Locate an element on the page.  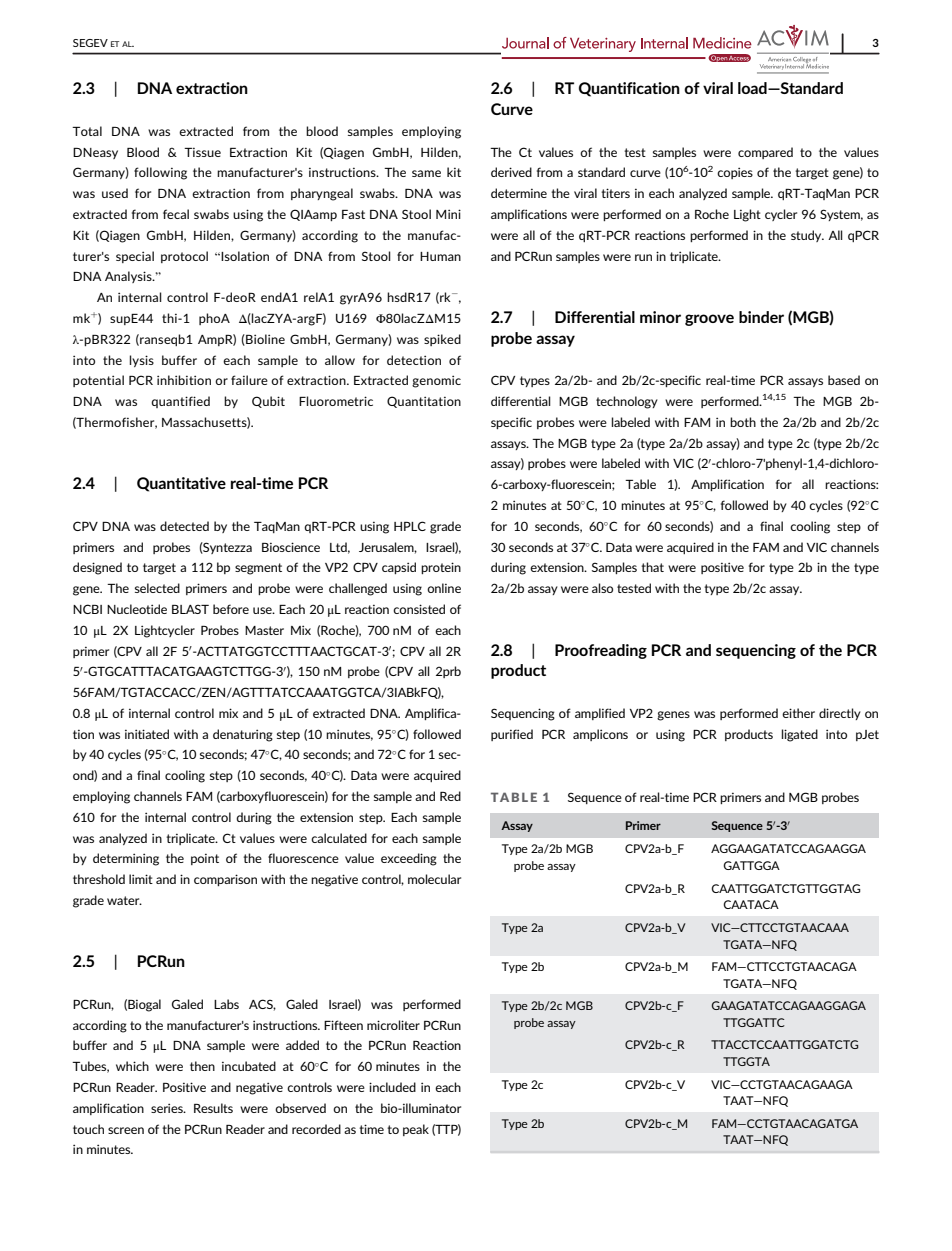
series is located at coordinates (168, 1108).
